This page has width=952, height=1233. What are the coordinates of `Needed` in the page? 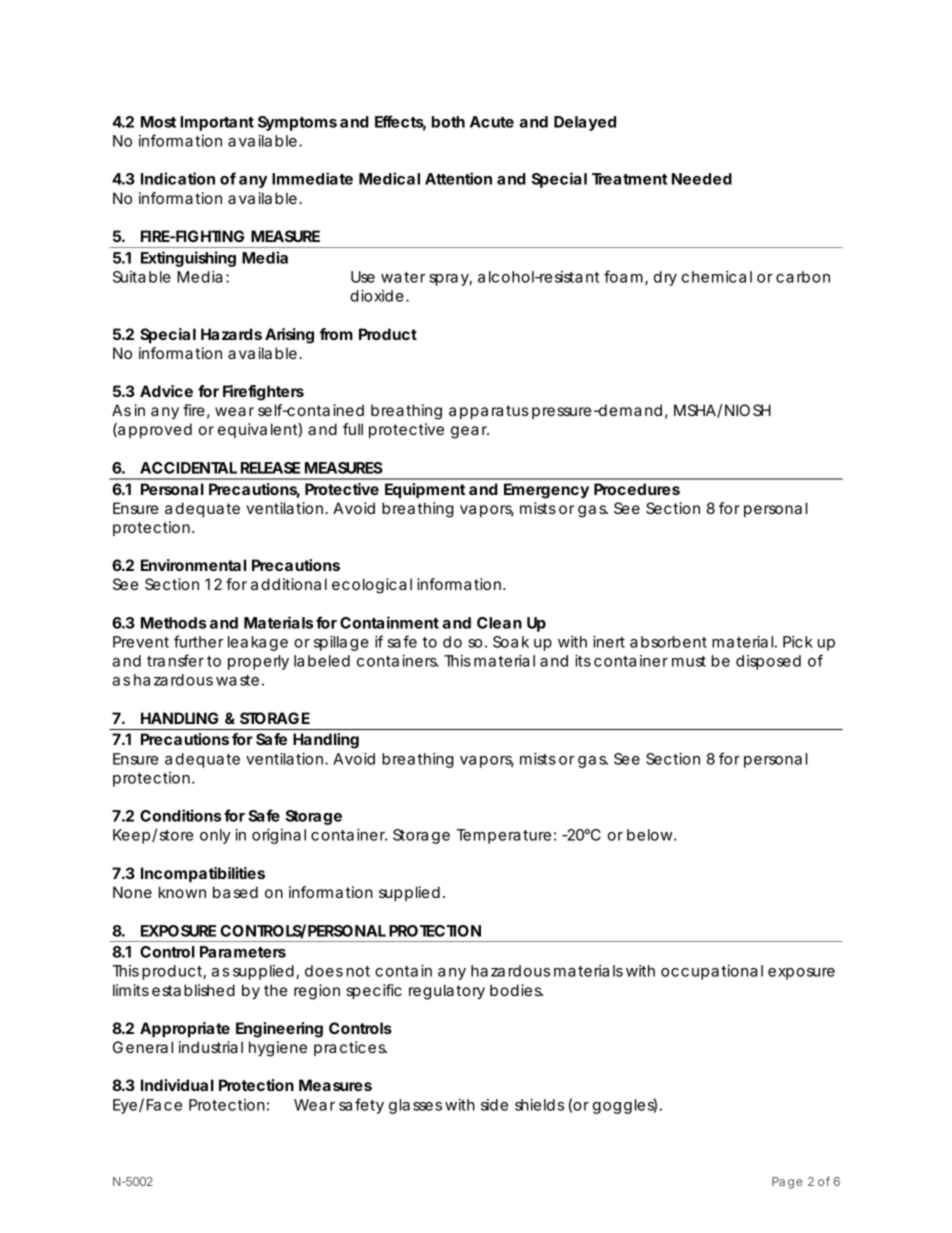 It's located at (702, 179).
